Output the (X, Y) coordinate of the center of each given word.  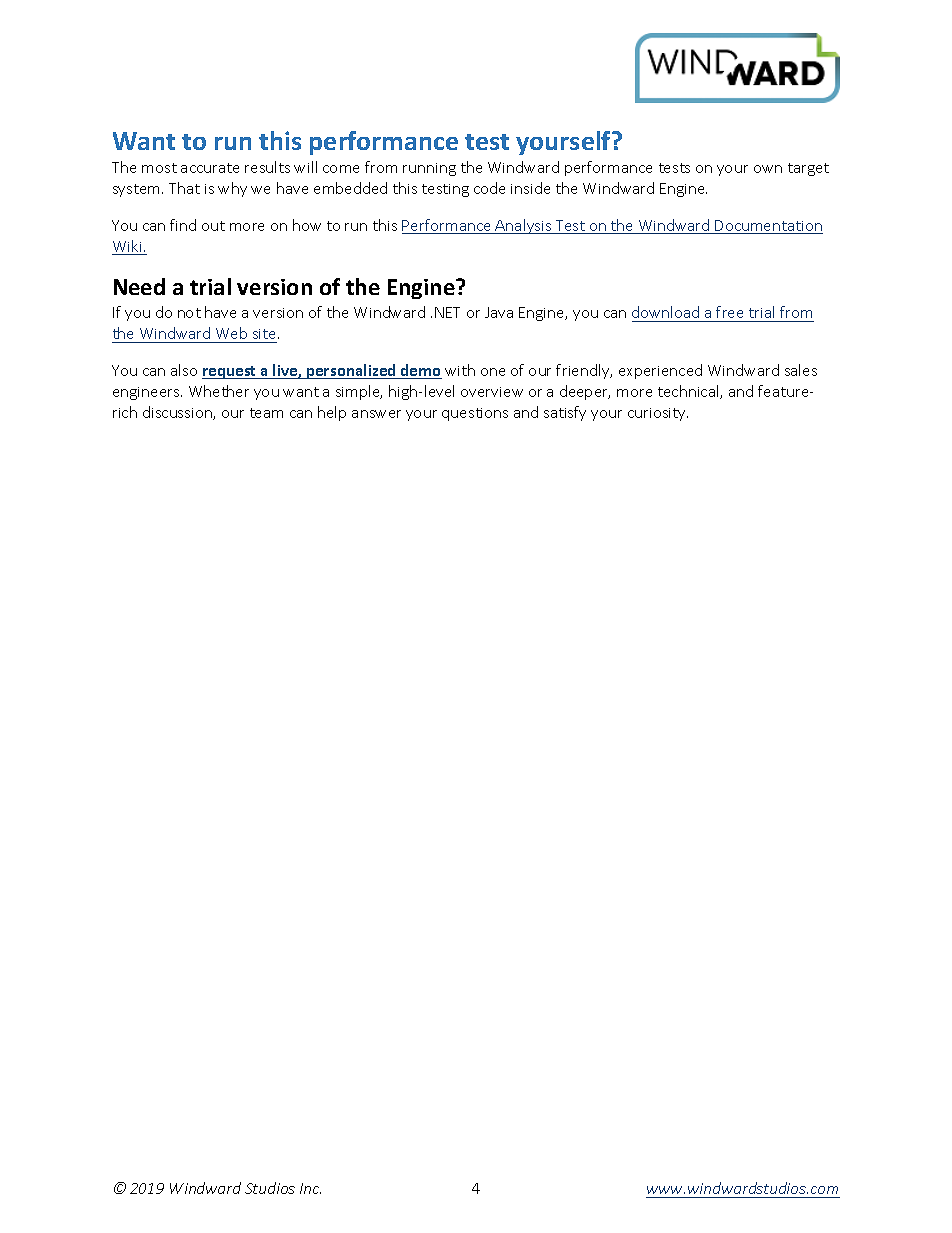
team (266, 413)
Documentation (768, 227)
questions (475, 414)
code (489, 188)
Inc (310, 1188)
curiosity (658, 414)
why (232, 189)
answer (376, 414)
